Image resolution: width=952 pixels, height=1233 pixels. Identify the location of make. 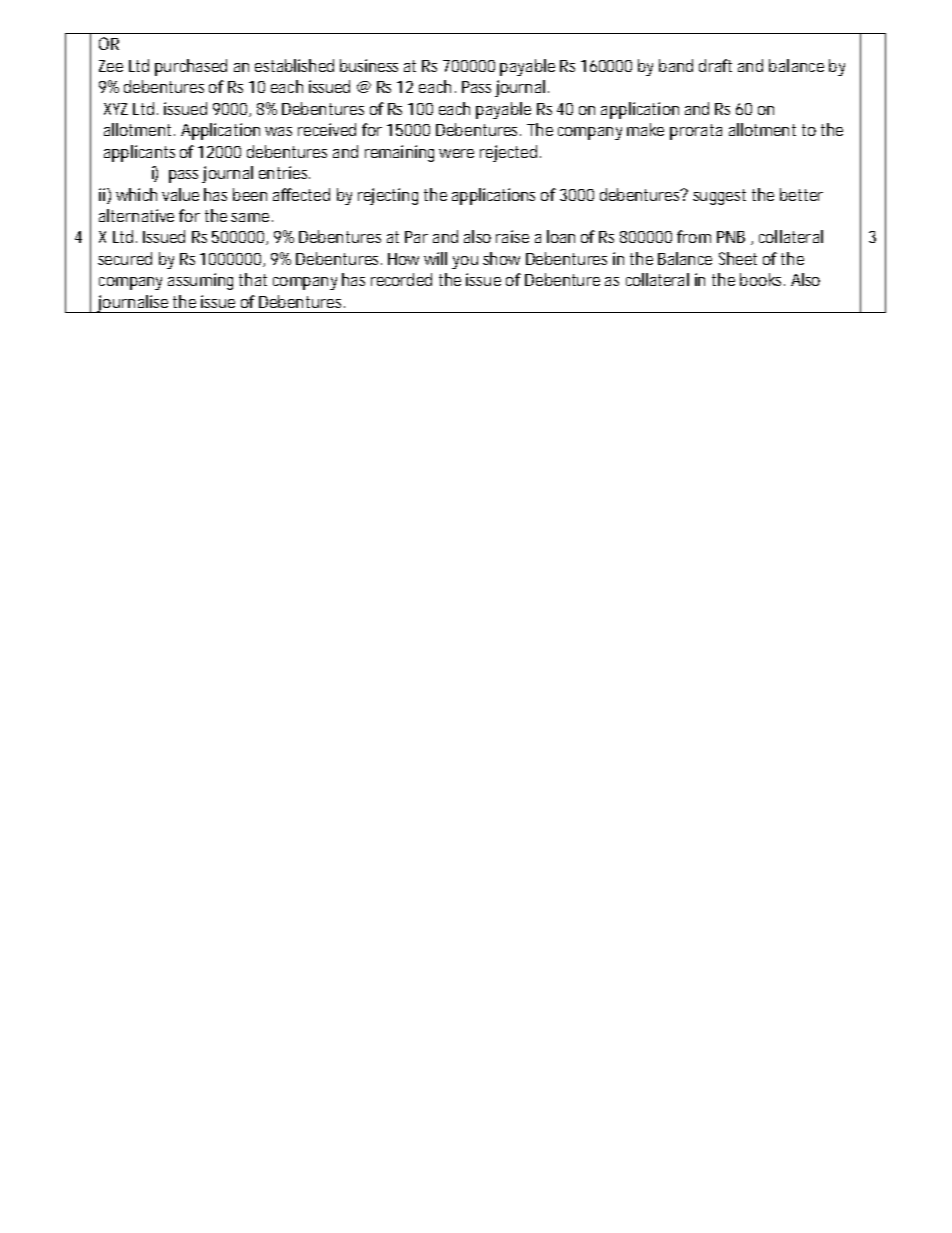
(645, 129).
